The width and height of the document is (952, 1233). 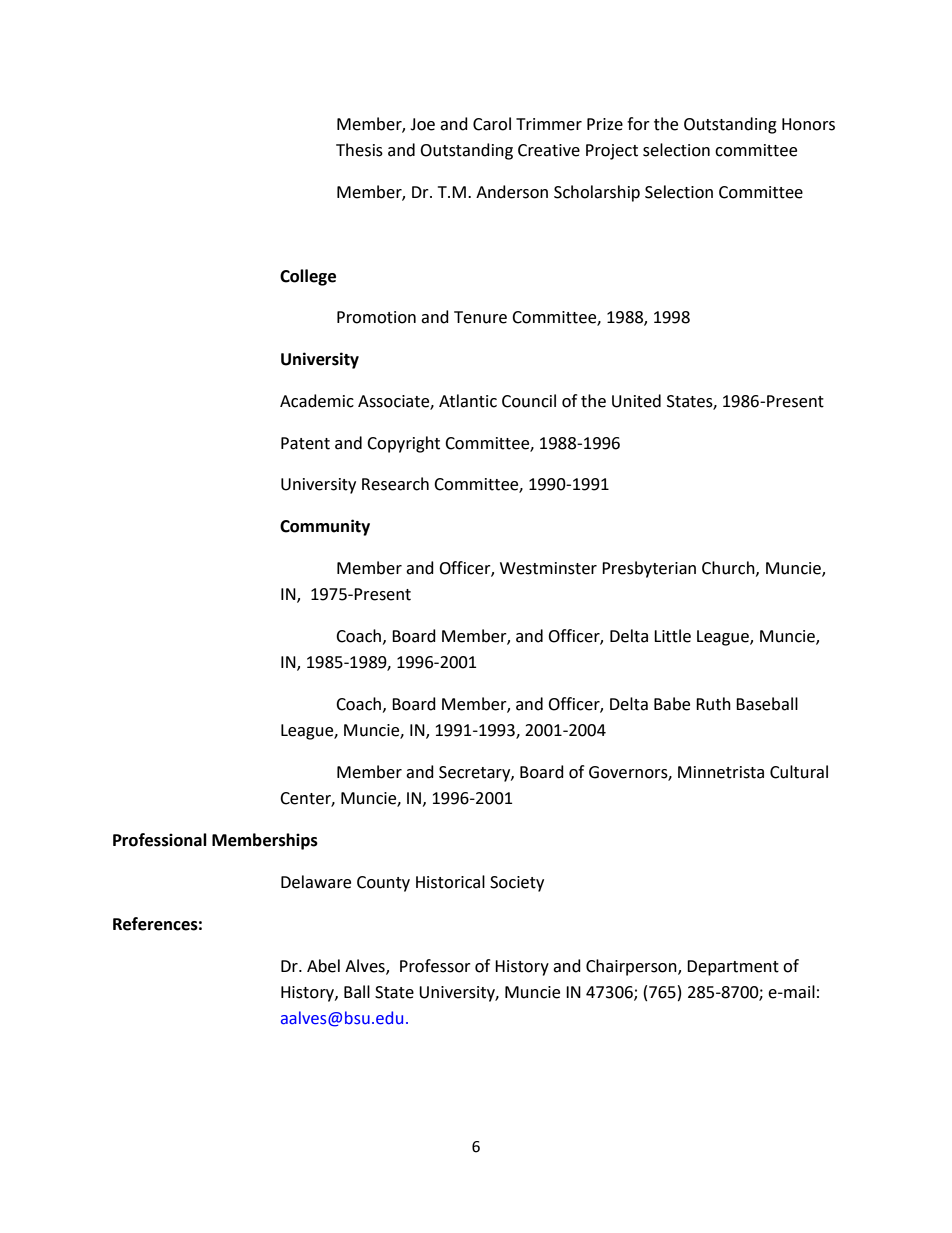 What do you see at coordinates (808, 124) in the document?
I see `Honors` at bounding box center [808, 124].
